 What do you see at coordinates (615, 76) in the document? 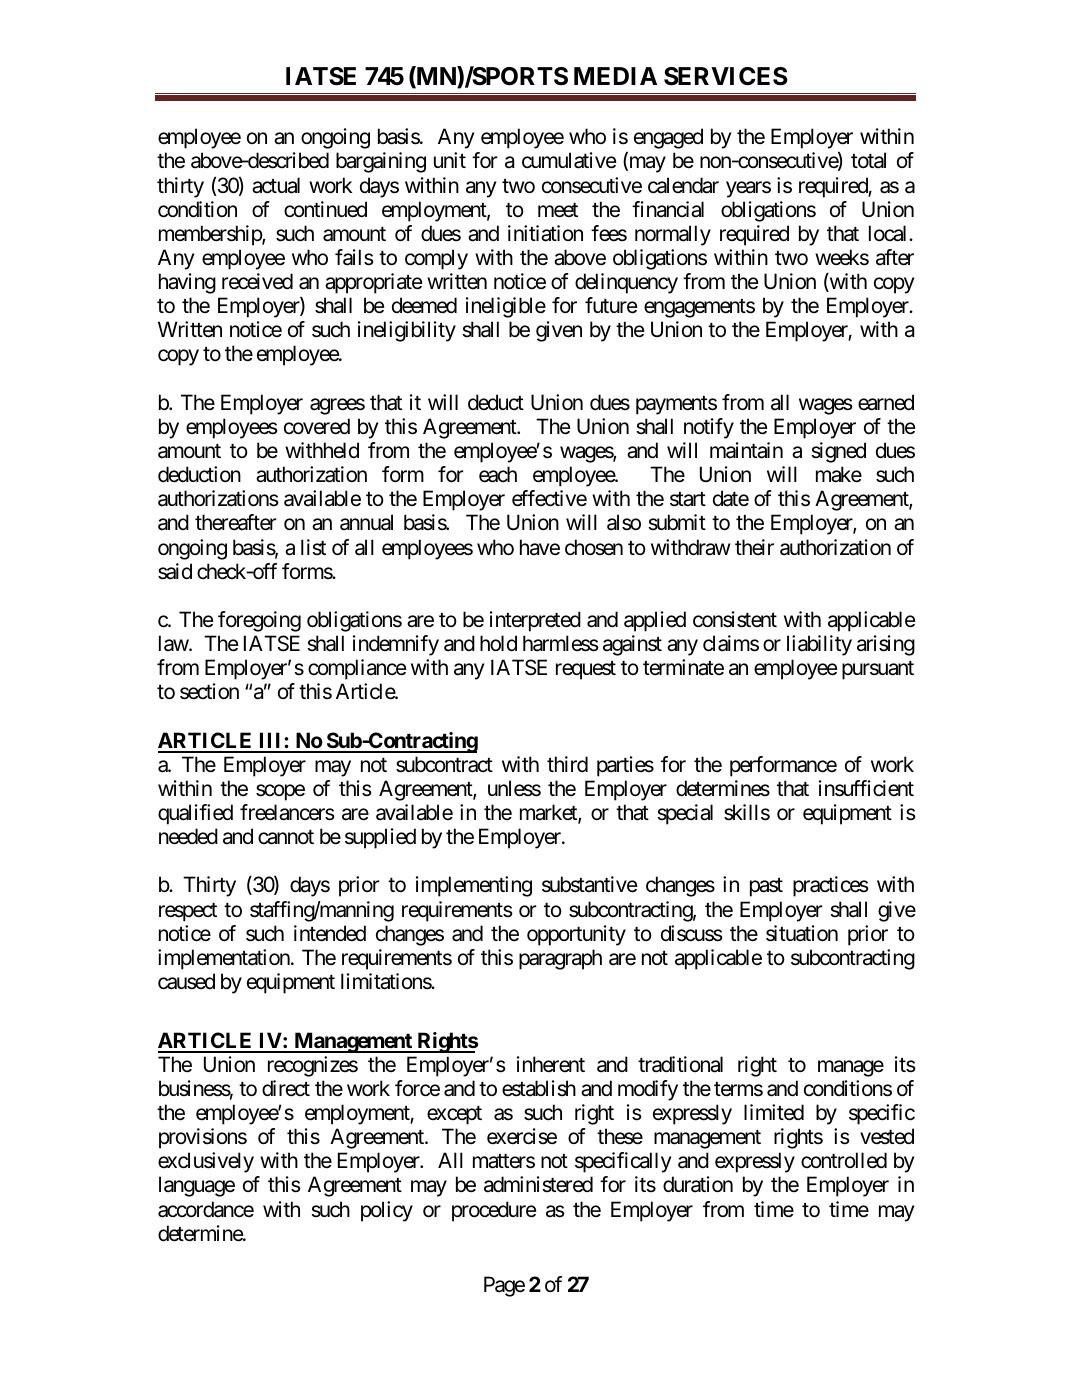
I see `MEDIA` at bounding box center [615, 76].
